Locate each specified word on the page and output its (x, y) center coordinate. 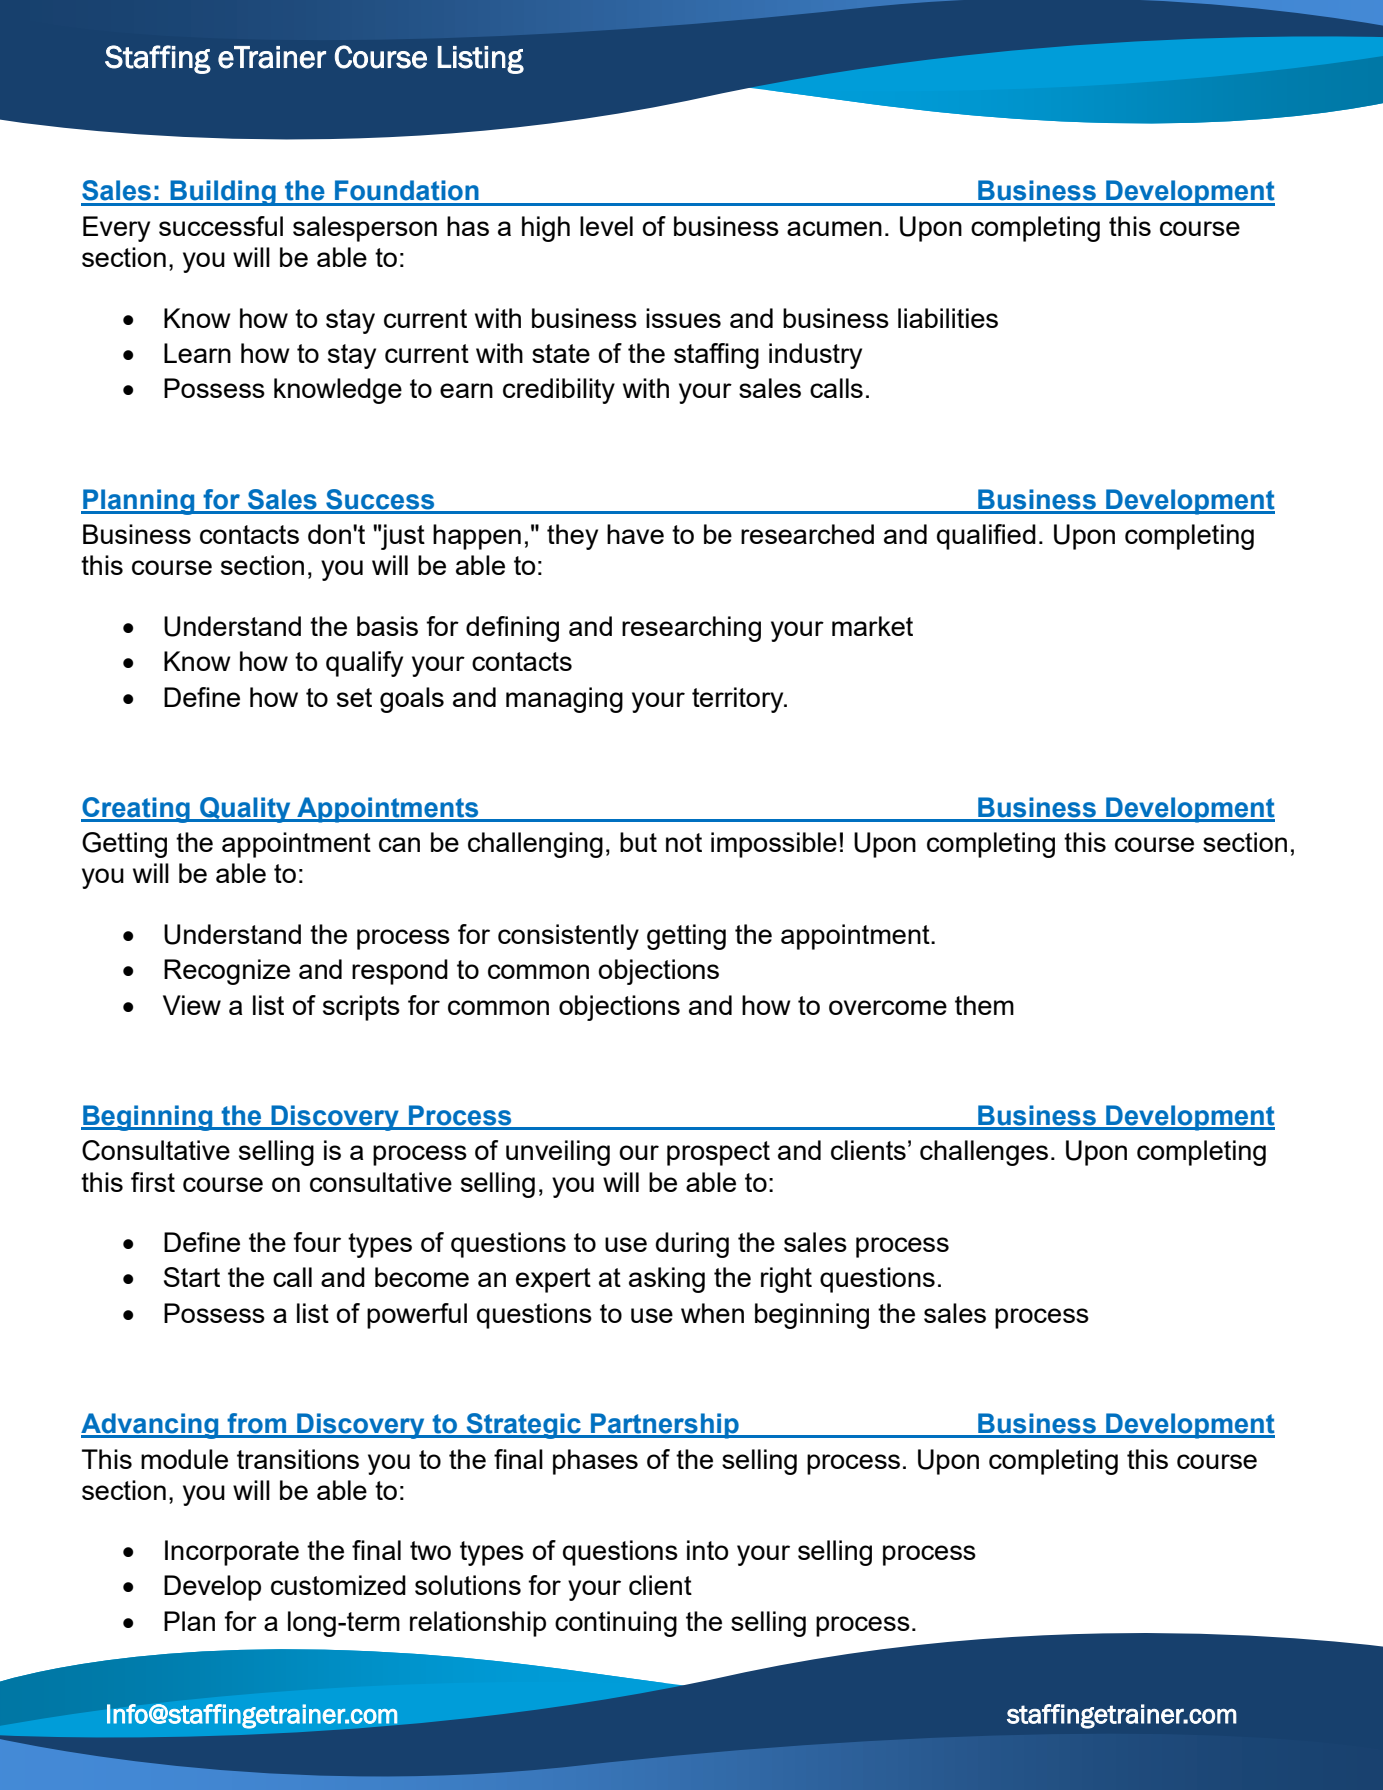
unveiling (558, 1153)
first (153, 1182)
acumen (834, 228)
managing (564, 700)
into (707, 1550)
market (872, 626)
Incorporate (232, 1553)
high (546, 229)
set (354, 697)
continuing (616, 1624)
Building (223, 193)
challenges (984, 1153)
